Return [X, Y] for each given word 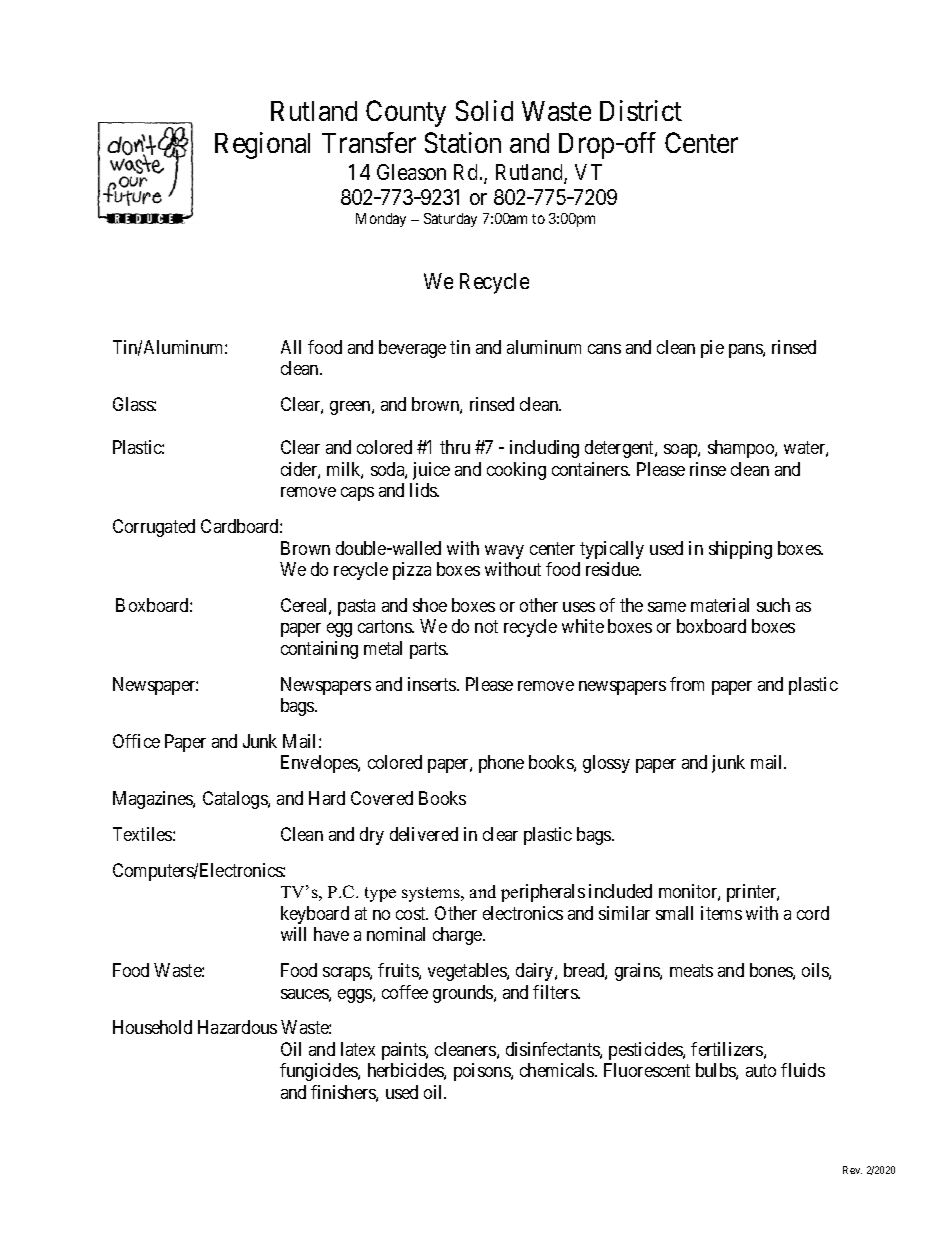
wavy [504, 552]
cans [604, 349]
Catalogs [236, 800]
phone [501, 764]
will [293, 934]
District [641, 110]
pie [712, 349]
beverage [412, 349]
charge [458, 936]
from [687, 684]
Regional [262, 145]
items [721, 913]
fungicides [319, 1072]
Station [463, 142]
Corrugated [154, 528]
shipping [740, 550]
